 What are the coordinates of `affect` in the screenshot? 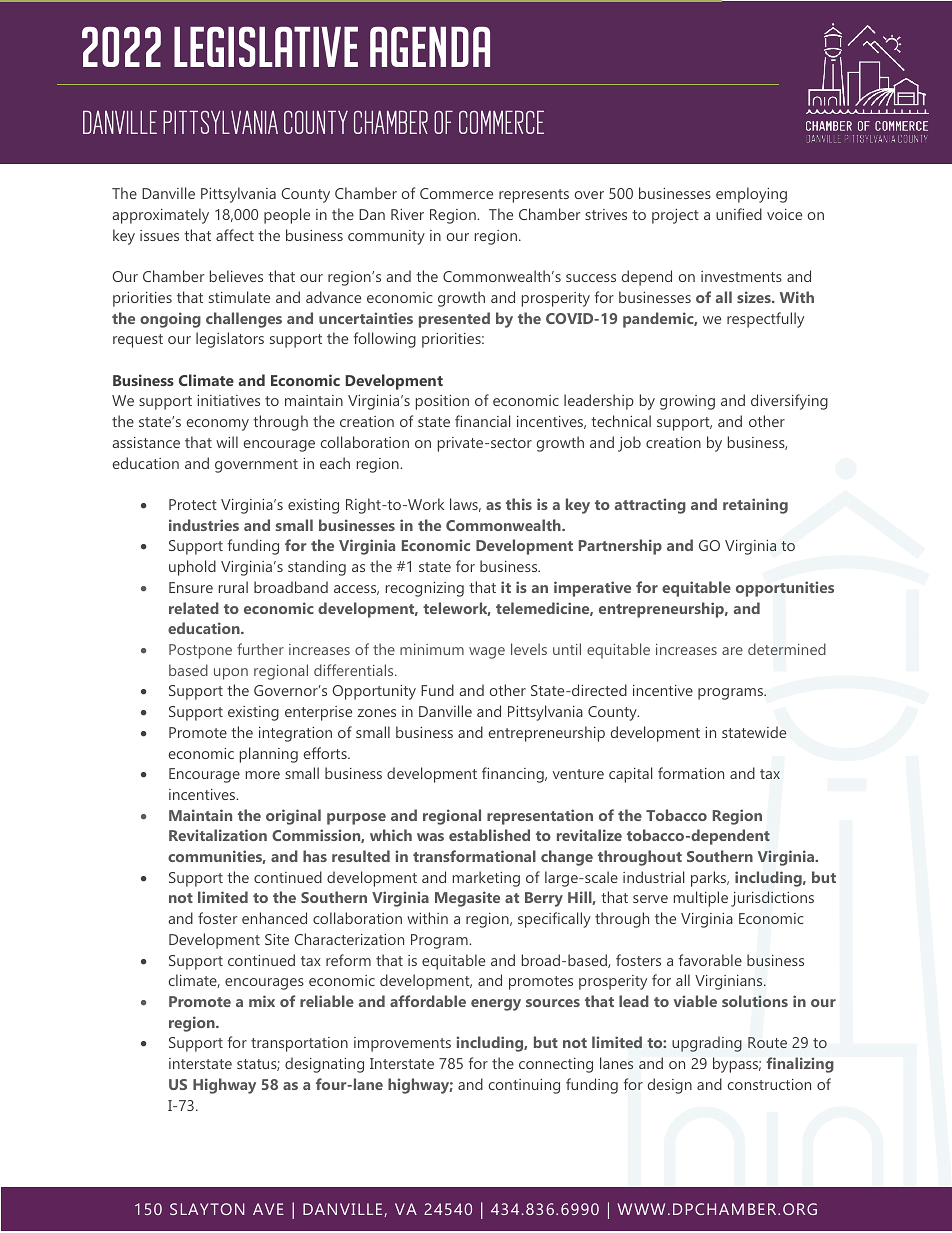 It's located at (235, 235).
